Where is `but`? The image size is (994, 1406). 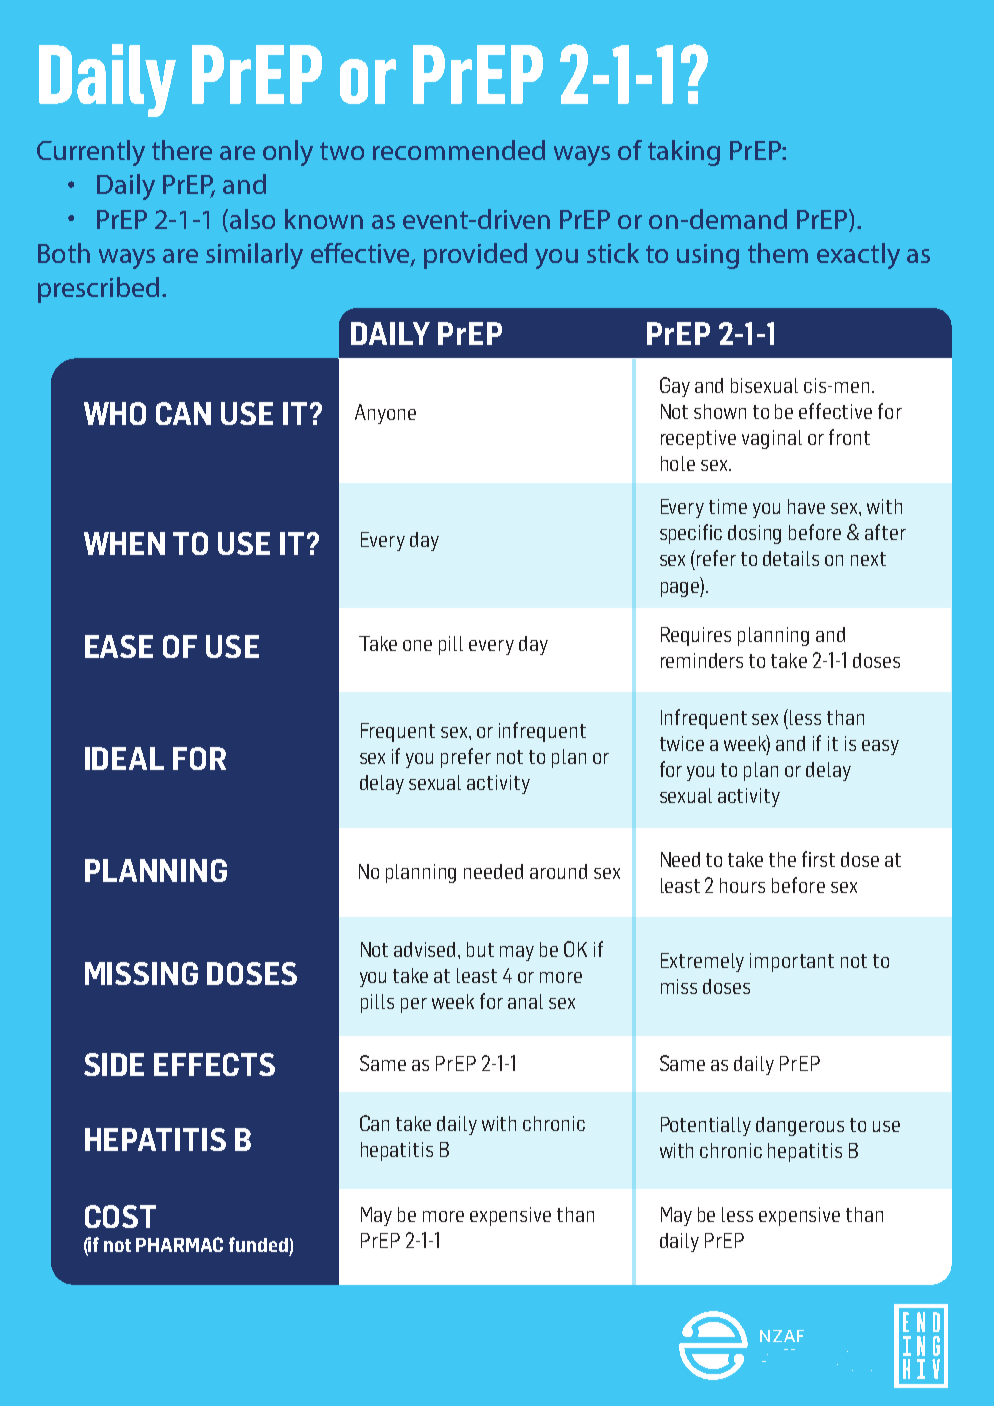 but is located at coordinates (480, 949).
